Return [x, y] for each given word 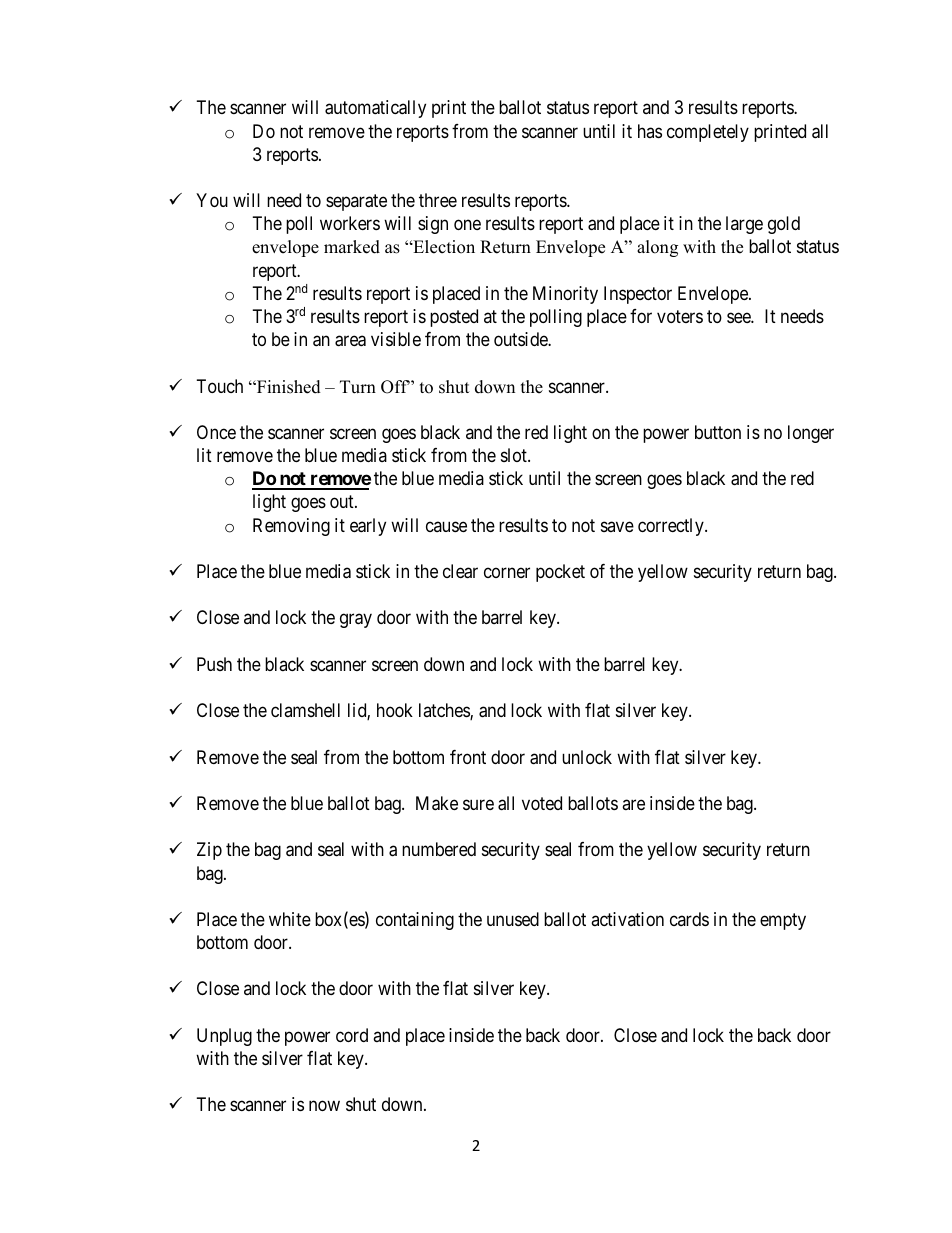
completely [708, 133]
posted [454, 318]
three [438, 200]
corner [507, 573]
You [212, 200]
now [324, 1106]
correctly [672, 527]
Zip [209, 851]
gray [356, 621]
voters [680, 316]
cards [689, 919]
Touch [220, 386]
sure [478, 804]
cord [352, 1035]
